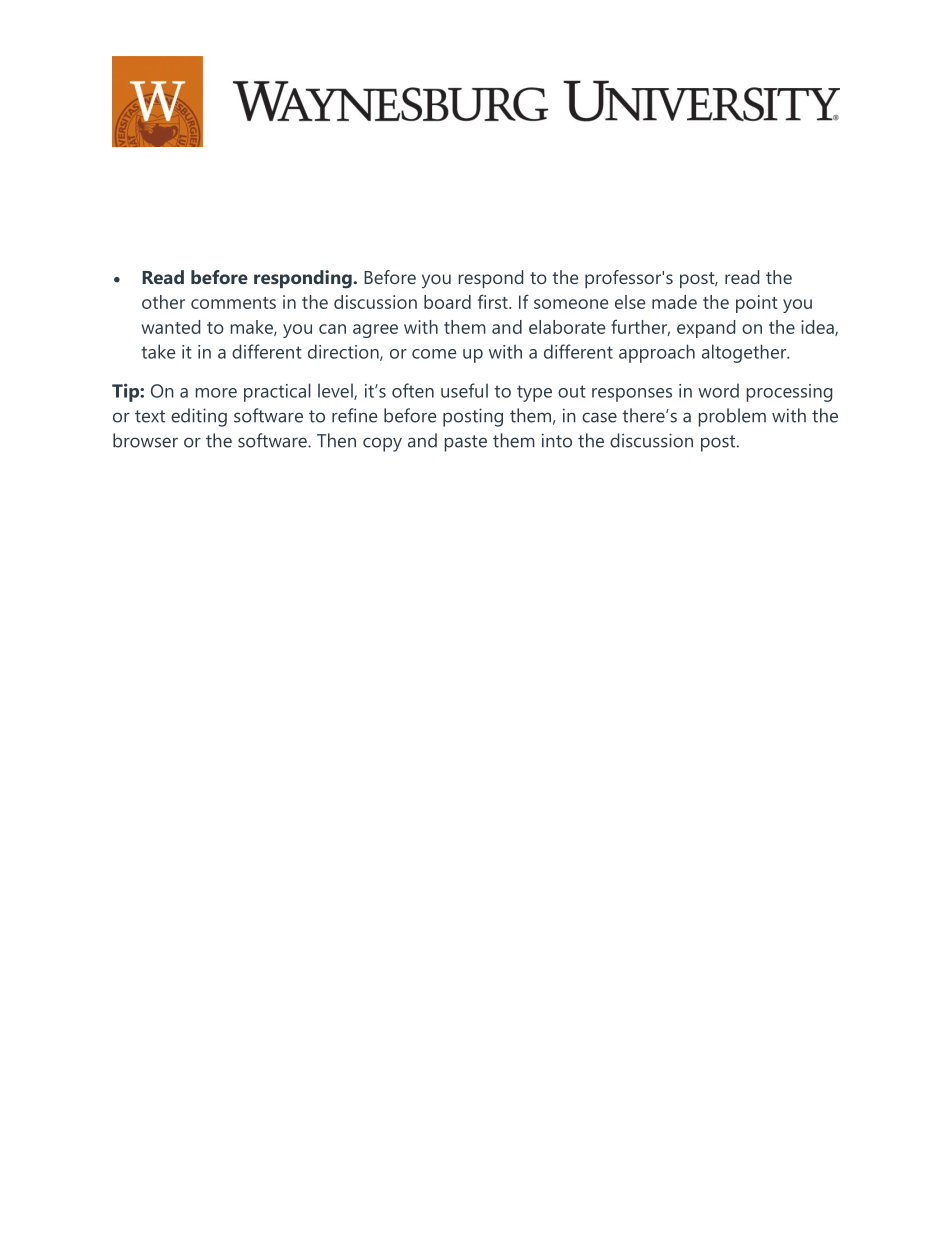  Describe the element at coordinates (718, 390) in the page. I see `word` at that location.
